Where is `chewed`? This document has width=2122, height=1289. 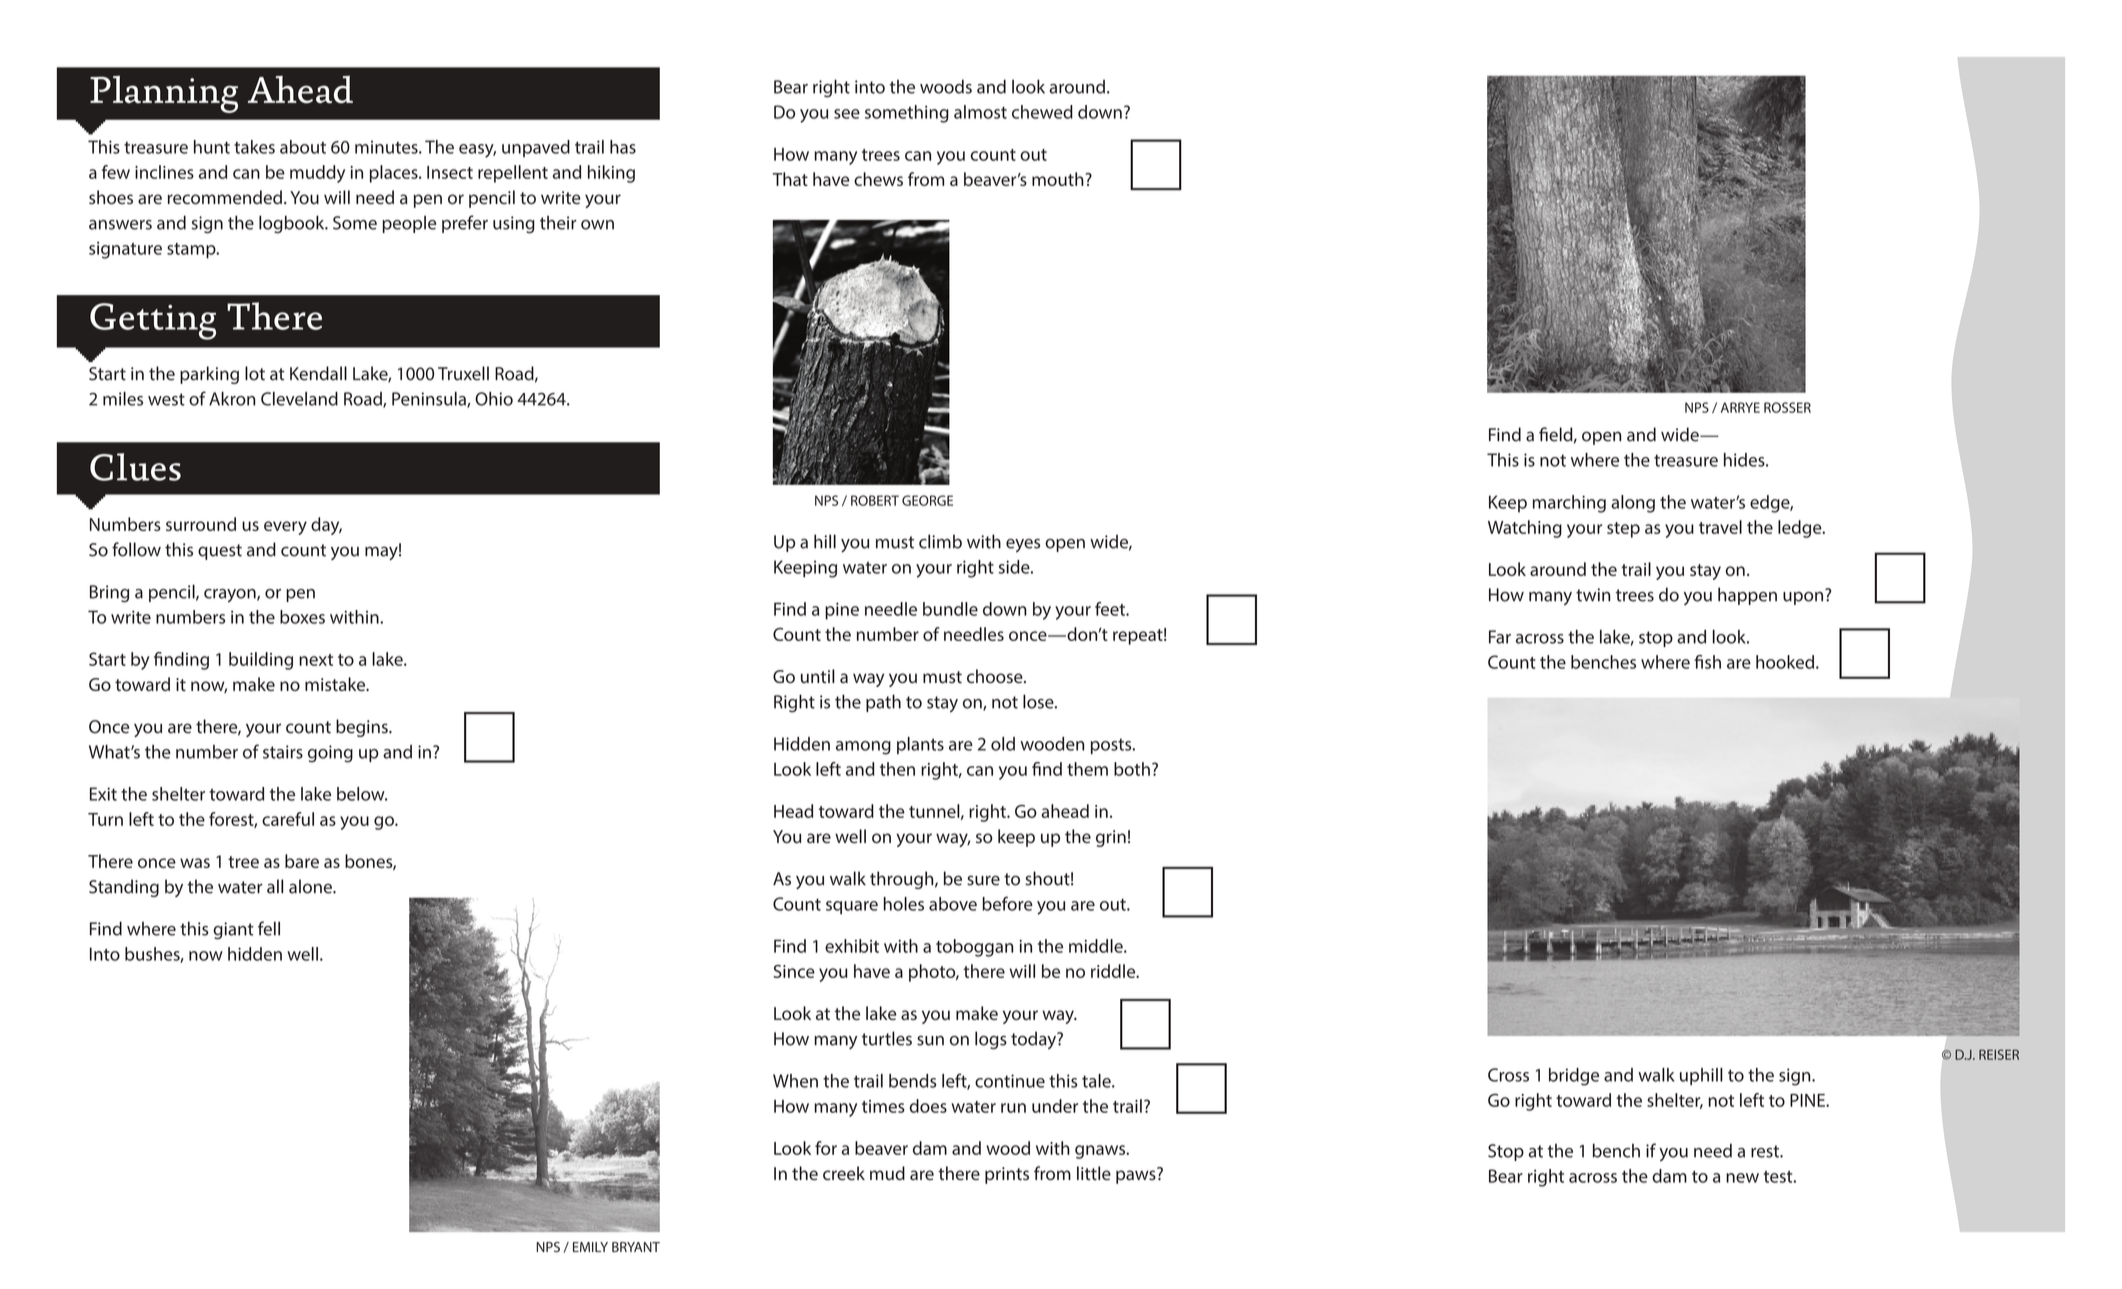
chewed is located at coordinates (1042, 112).
